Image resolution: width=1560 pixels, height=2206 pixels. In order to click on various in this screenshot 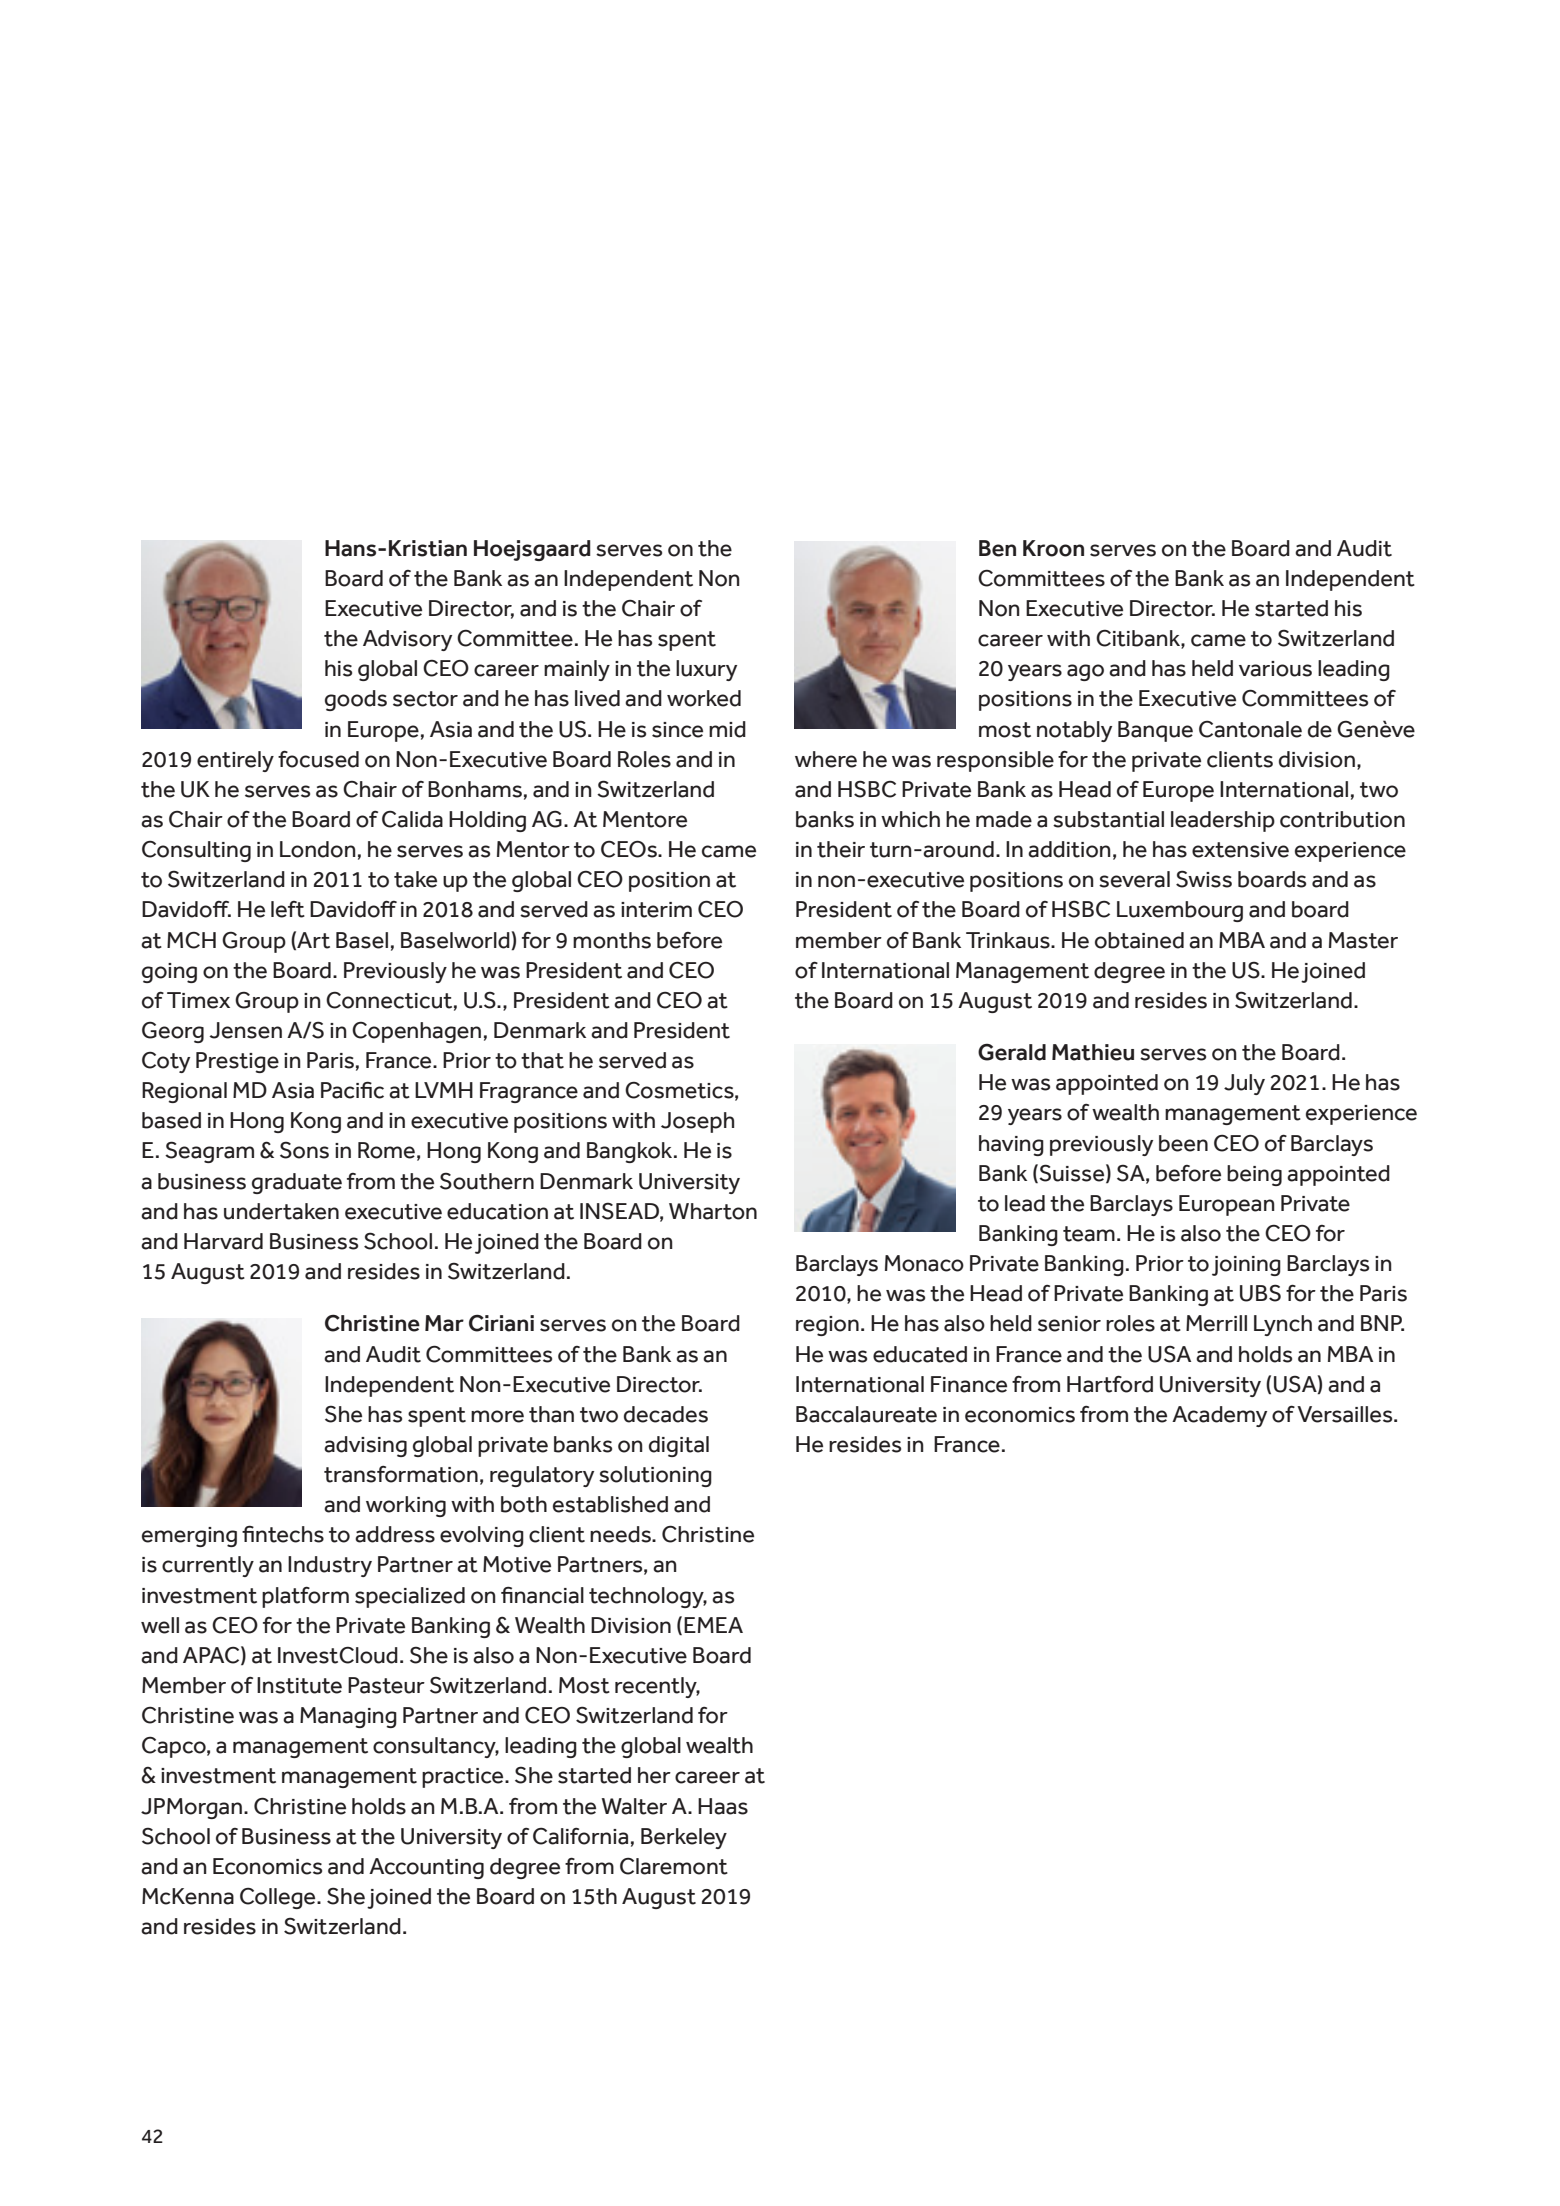, I will do `click(1275, 669)`.
